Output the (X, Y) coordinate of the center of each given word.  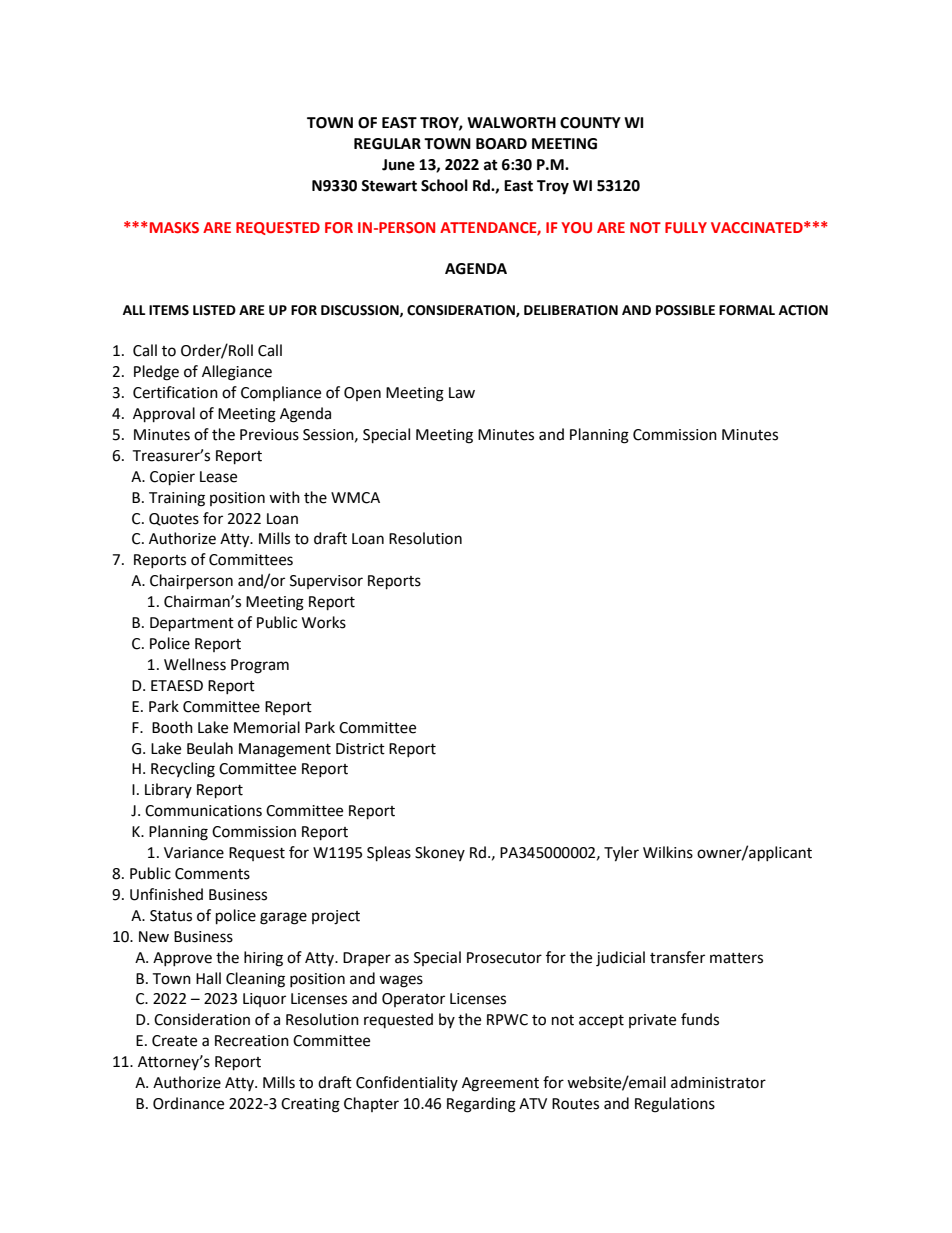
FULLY (686, 227)
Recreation (252, 1041)
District (360, 749)
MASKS (173, 227)
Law (462, 393)
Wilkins (668, 852)
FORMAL (747, 310)
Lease (218, 477)
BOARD (501, 144)
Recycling (183, 770)
